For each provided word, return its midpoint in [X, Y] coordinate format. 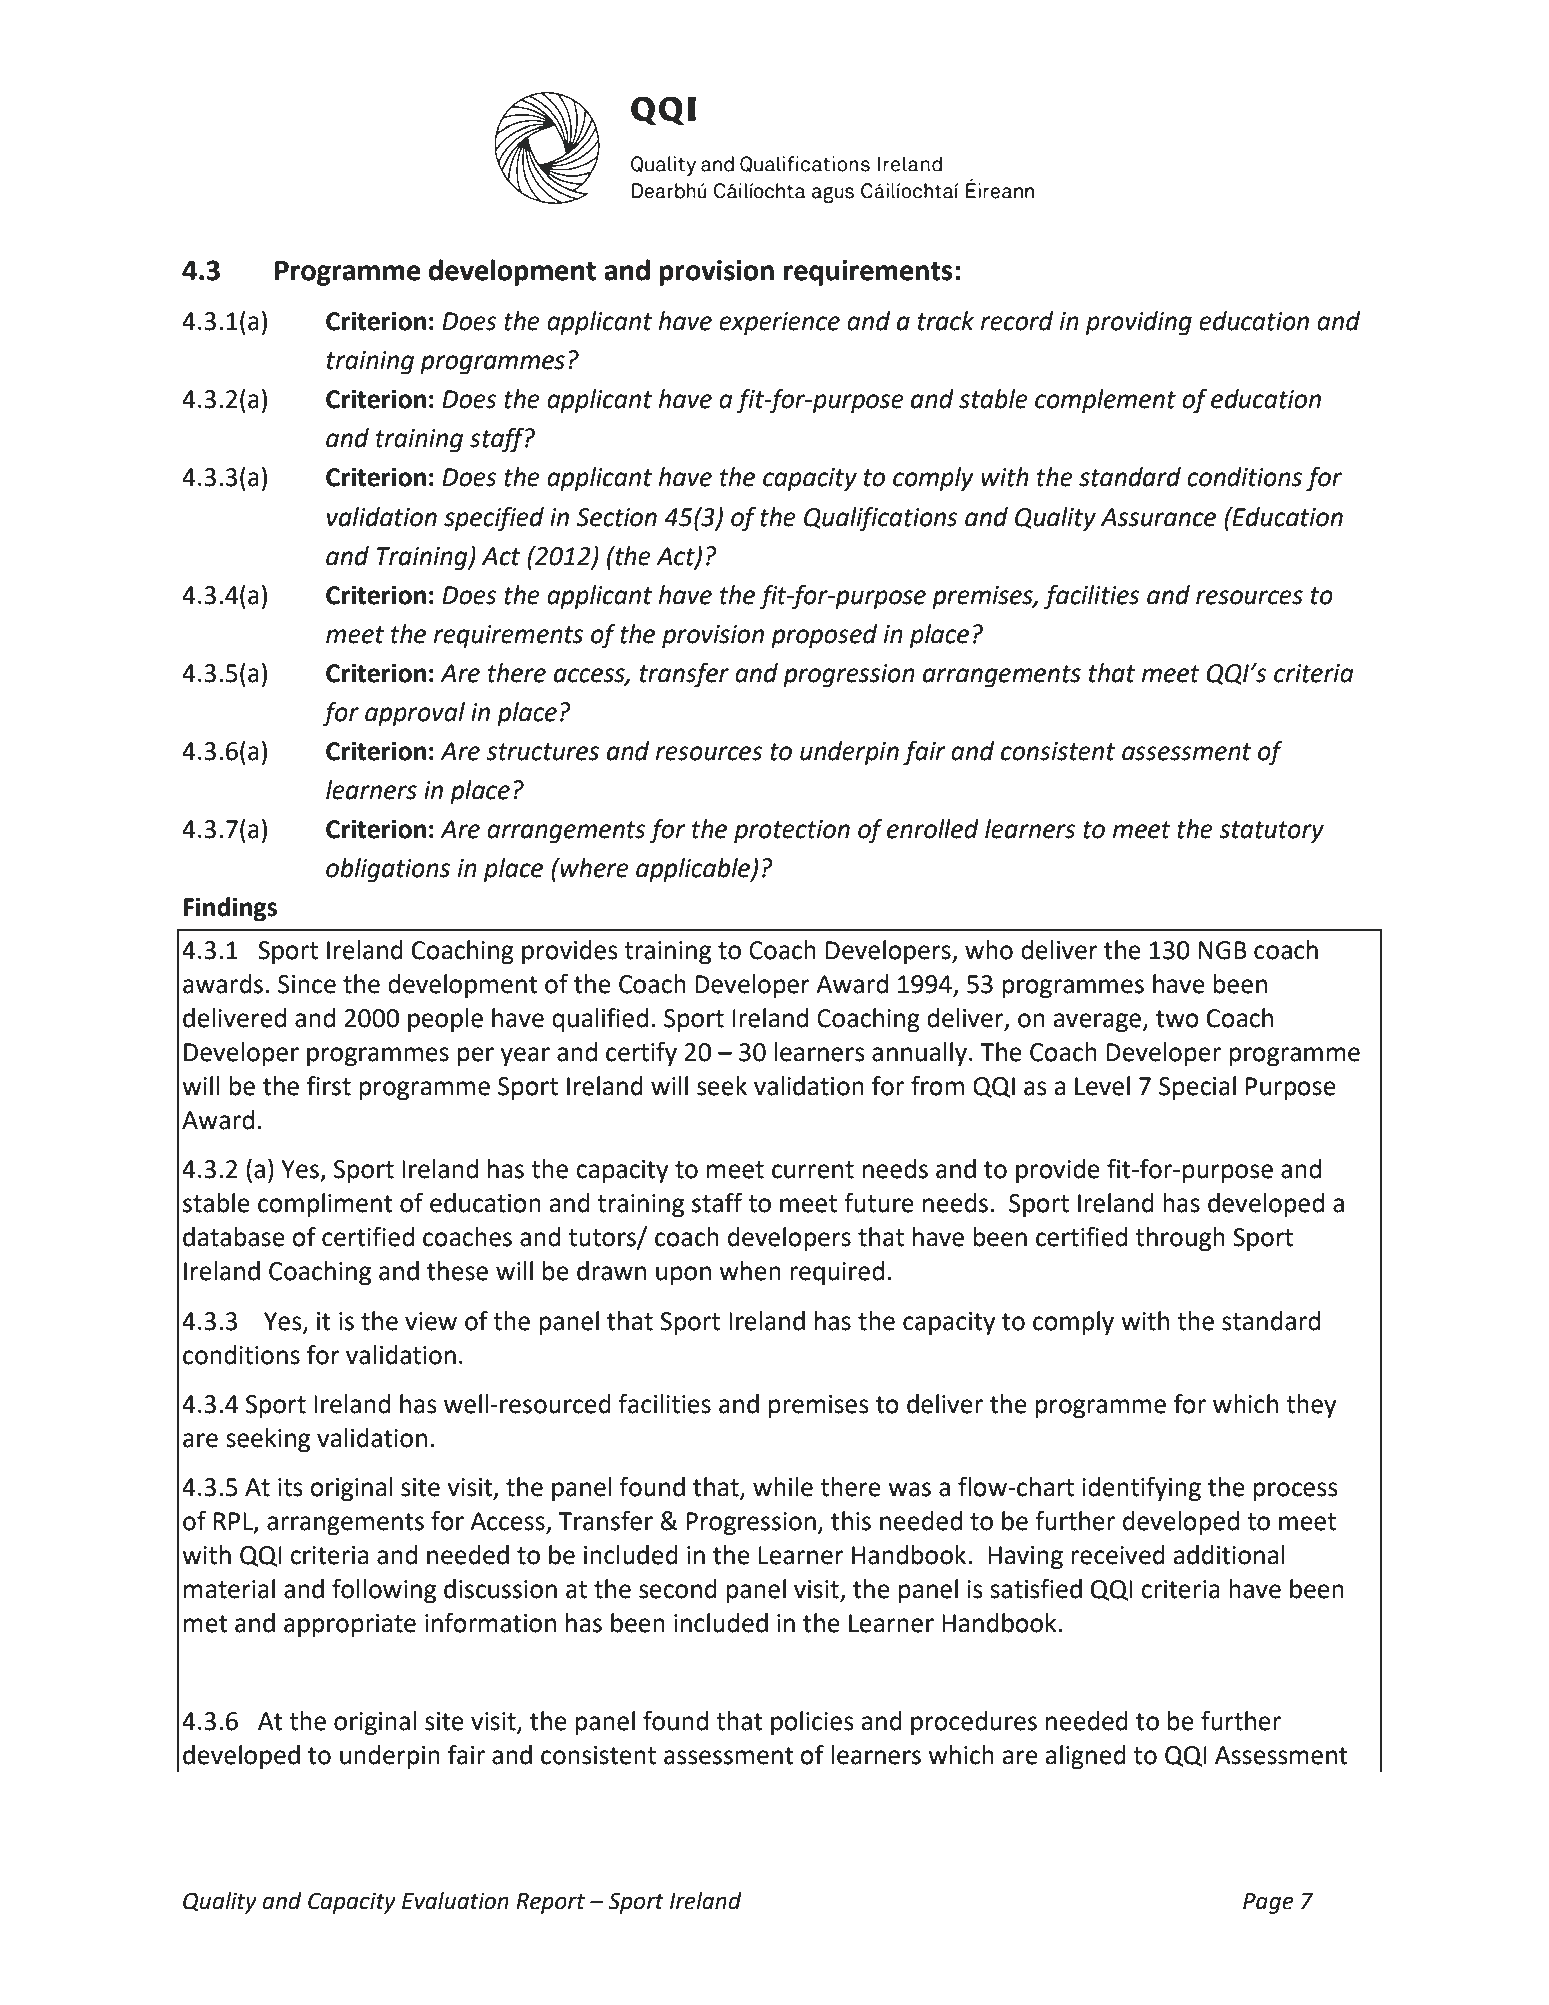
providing [1139, 323]
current [813, 1170]
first [329, 1085]
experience [779, 324]
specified [494, 519]
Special [1197, 1088]
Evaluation [455, 1901]
